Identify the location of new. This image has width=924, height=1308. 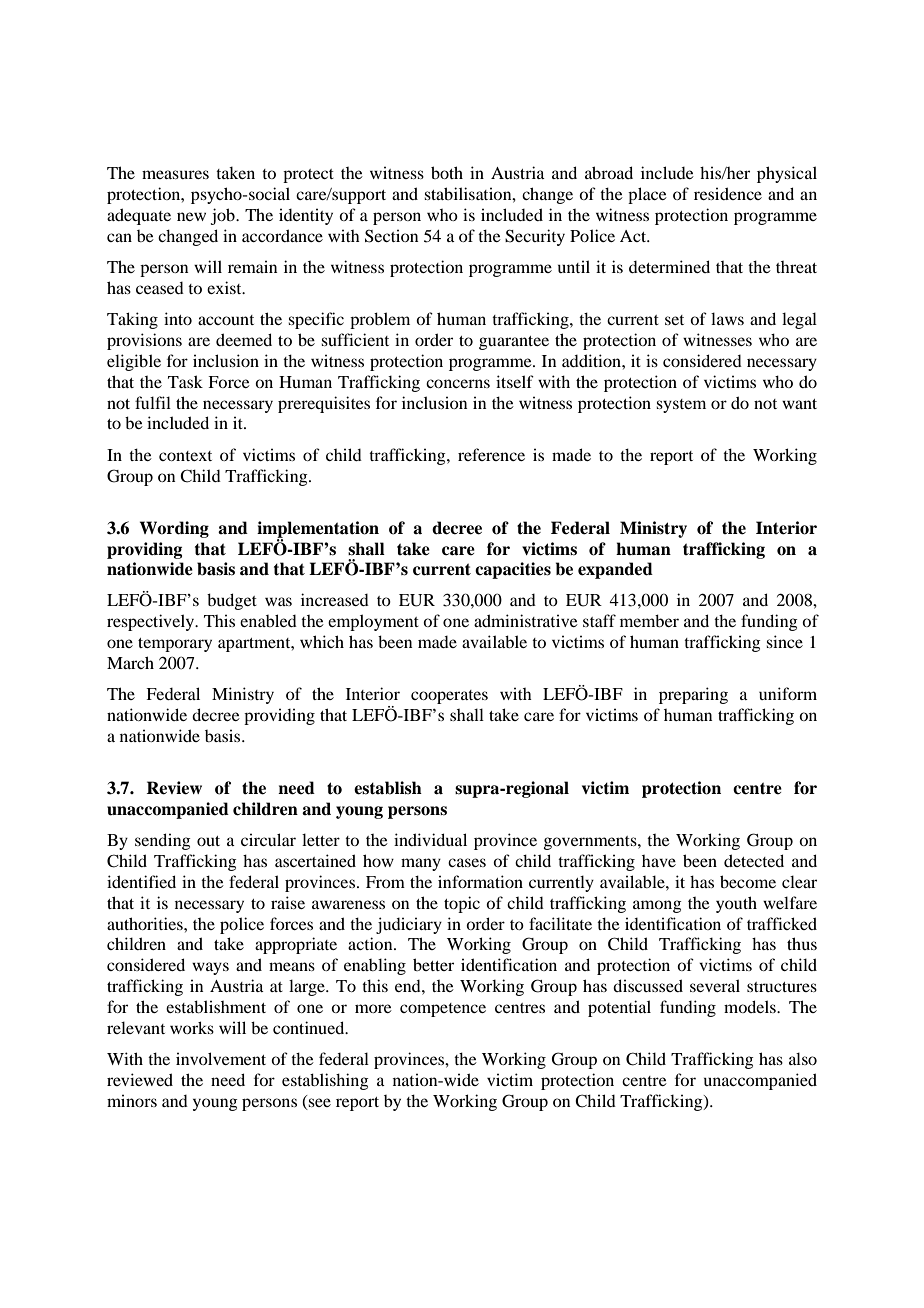
(191, 216).
